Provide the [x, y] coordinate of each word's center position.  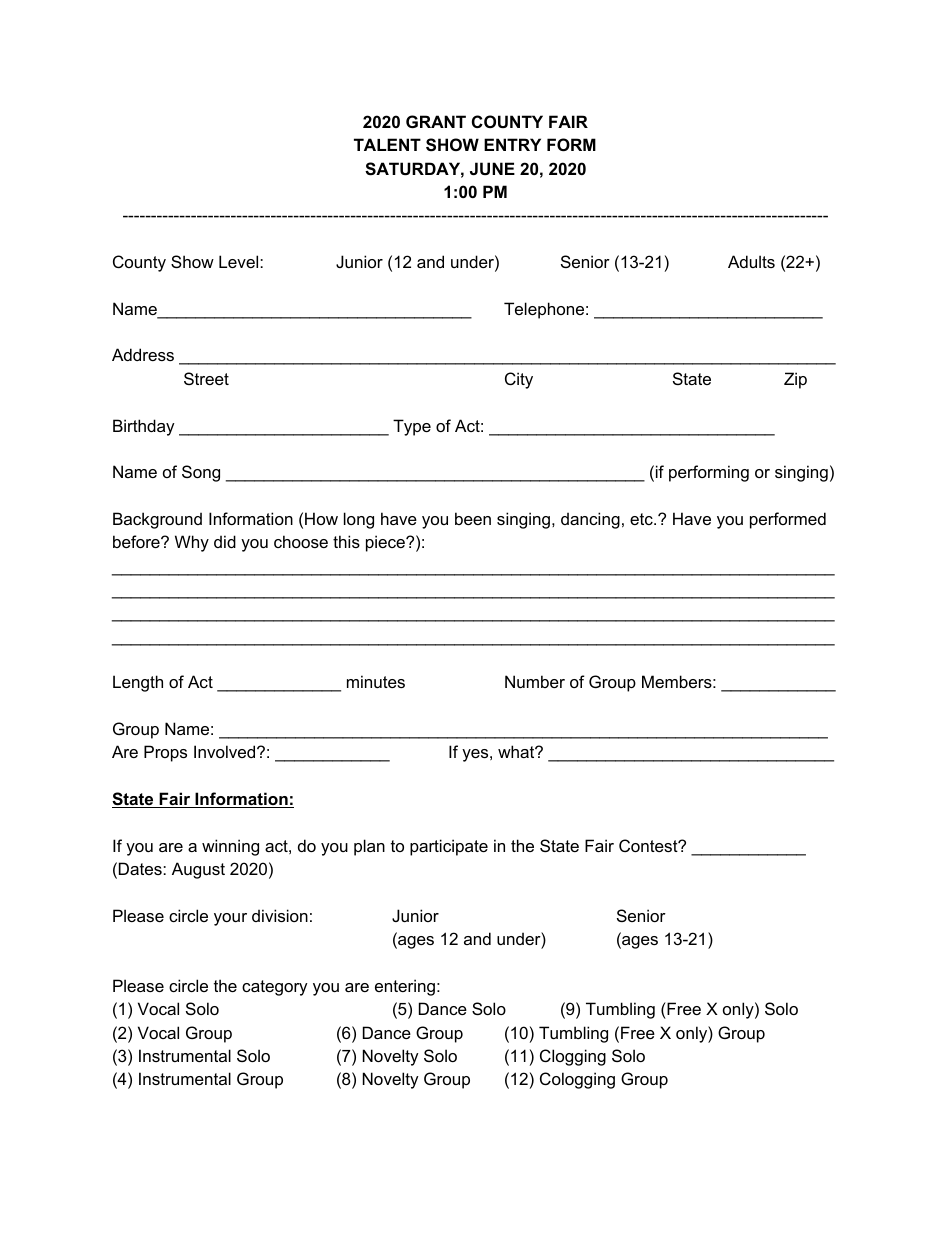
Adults [751, 261]
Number [535, 681]
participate [449, 847]
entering [405, 987]
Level [240, 261]
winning [230, 847]
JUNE [492, 168]
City [519, 380]
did [225, 541]
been [473, 518]
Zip [795, 380]
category [275, 988]
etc [642, 519]
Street [206, 378]
